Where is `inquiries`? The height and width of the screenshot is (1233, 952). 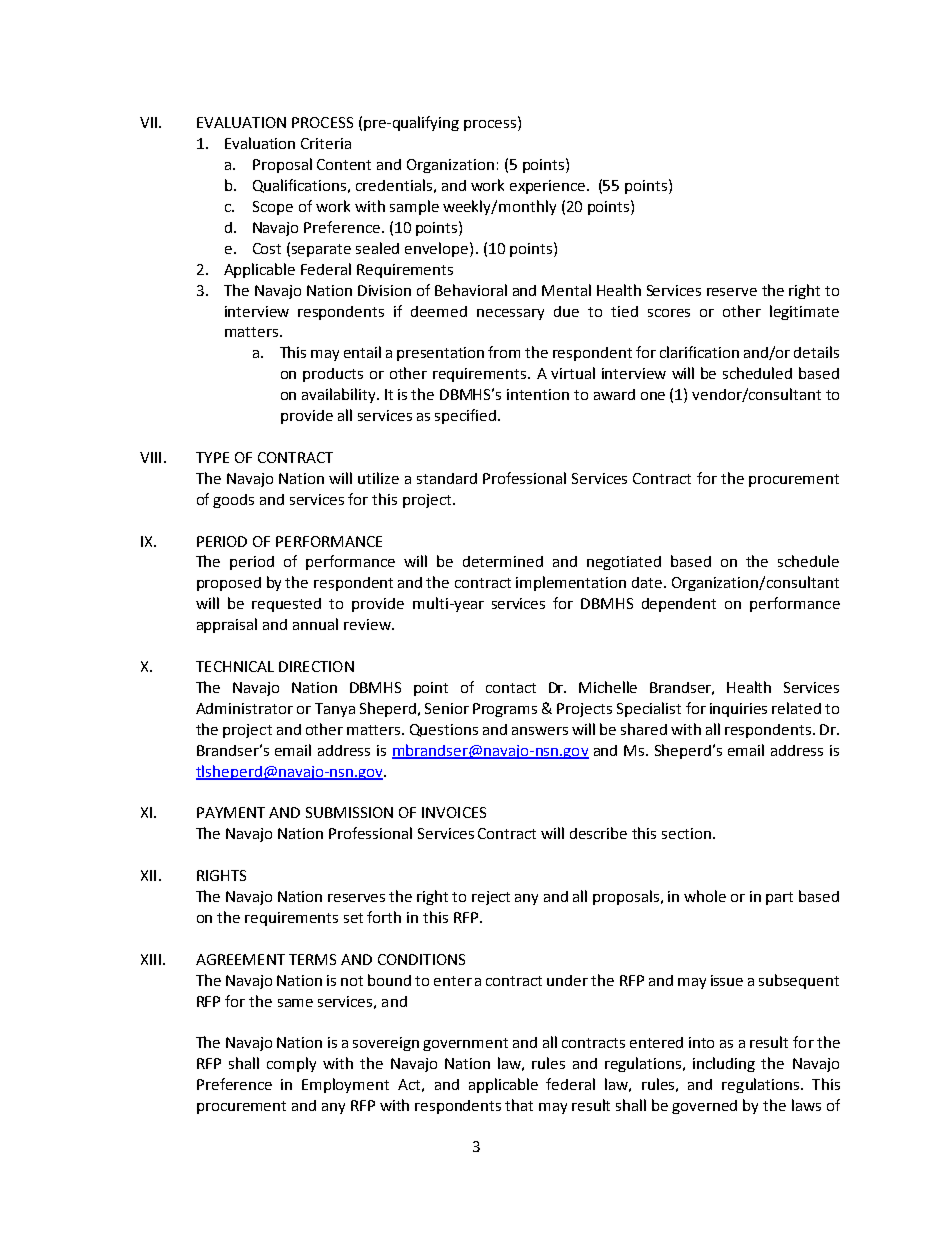
inquiries is located at coordinates (738, 710).
